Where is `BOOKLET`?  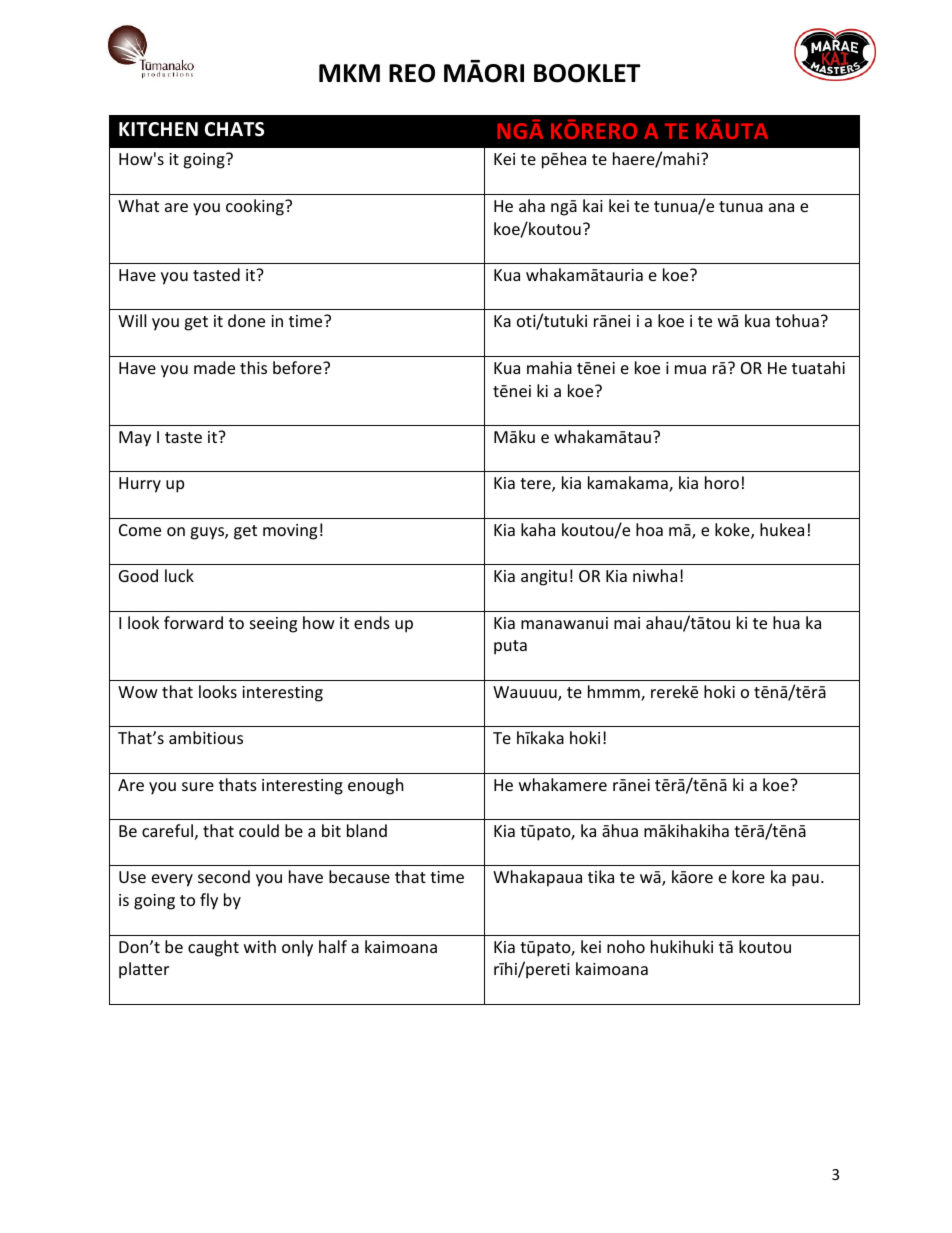 BOOKLET is located at coordinates (587, 73).
